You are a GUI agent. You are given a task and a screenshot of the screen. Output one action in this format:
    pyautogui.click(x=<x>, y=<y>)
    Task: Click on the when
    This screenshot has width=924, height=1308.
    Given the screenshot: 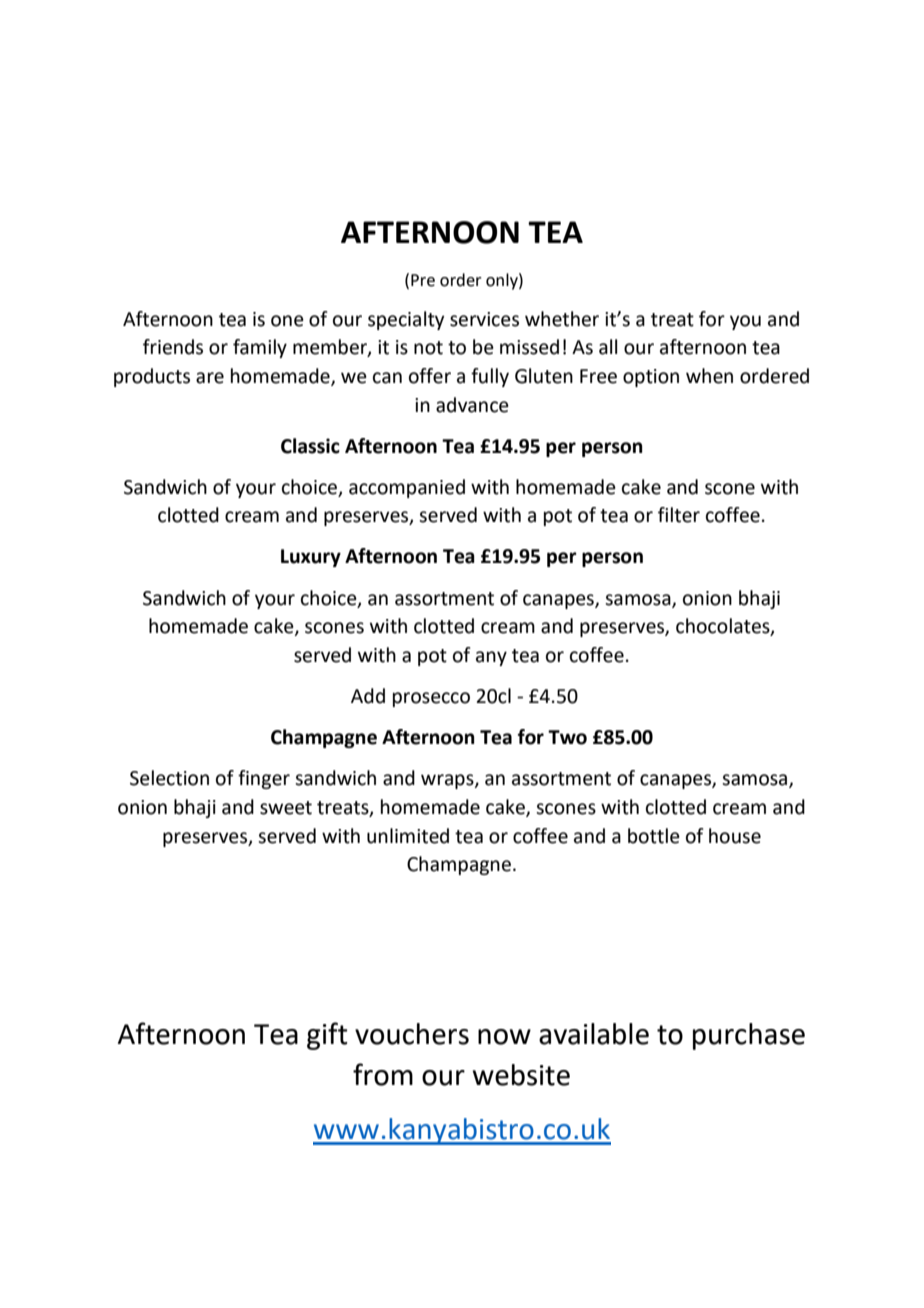 What is the action you would take?
    pyautogui.click(x=709, y=376)
